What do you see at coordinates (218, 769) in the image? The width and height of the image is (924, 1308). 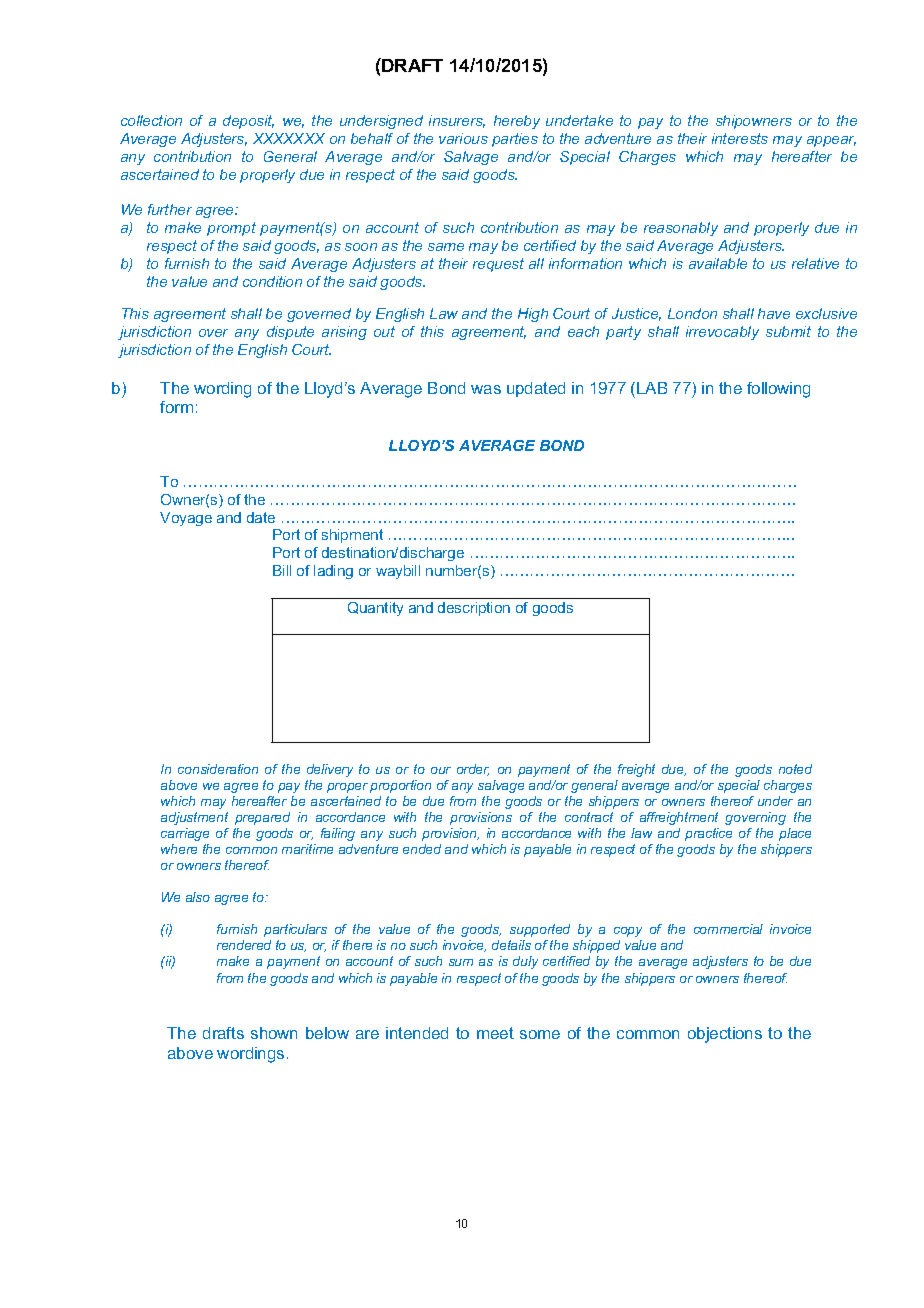 I see `consideration` at bounding box center [218, 769].
